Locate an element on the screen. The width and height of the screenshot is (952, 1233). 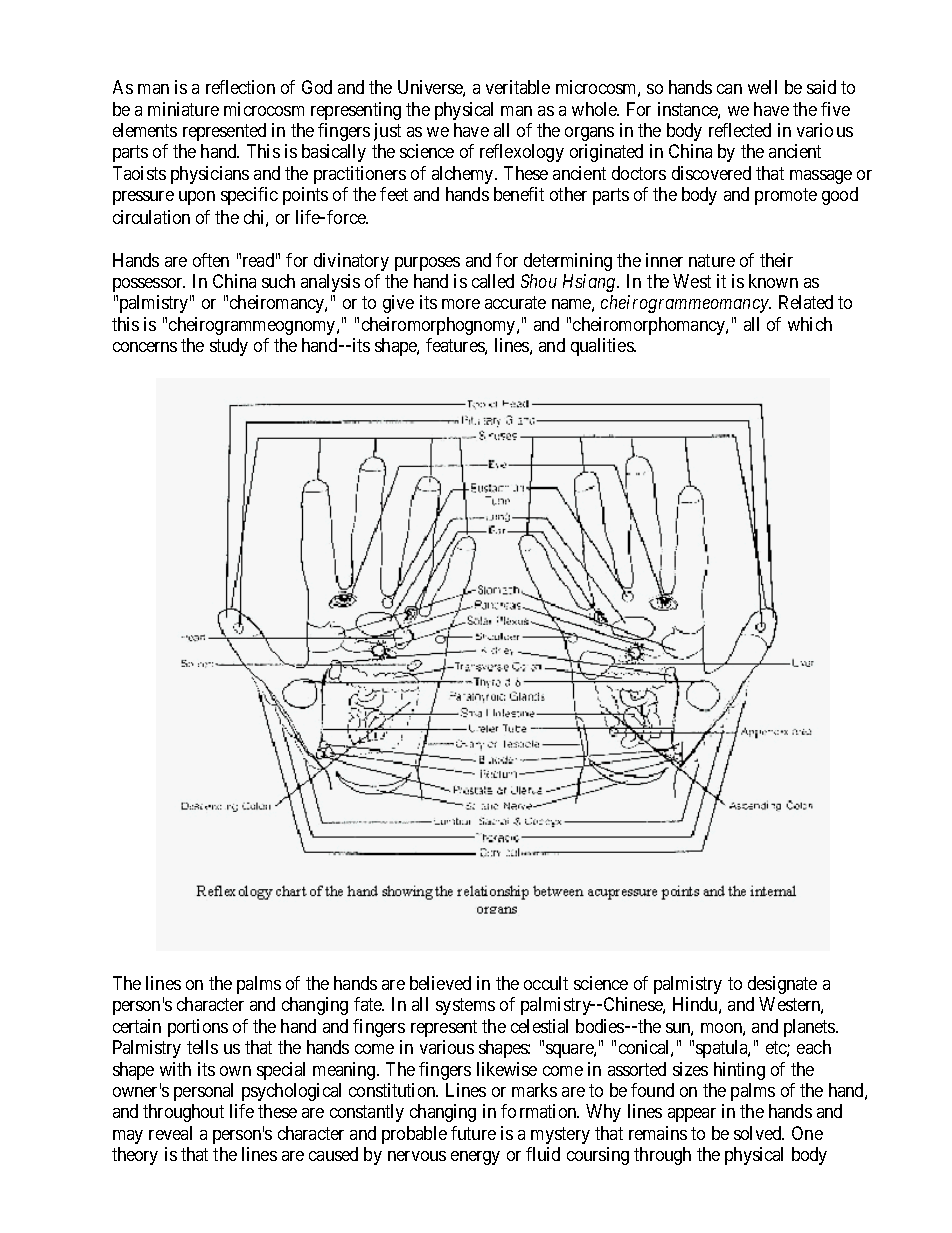
reveal is located at coordinates (170, 1133).
